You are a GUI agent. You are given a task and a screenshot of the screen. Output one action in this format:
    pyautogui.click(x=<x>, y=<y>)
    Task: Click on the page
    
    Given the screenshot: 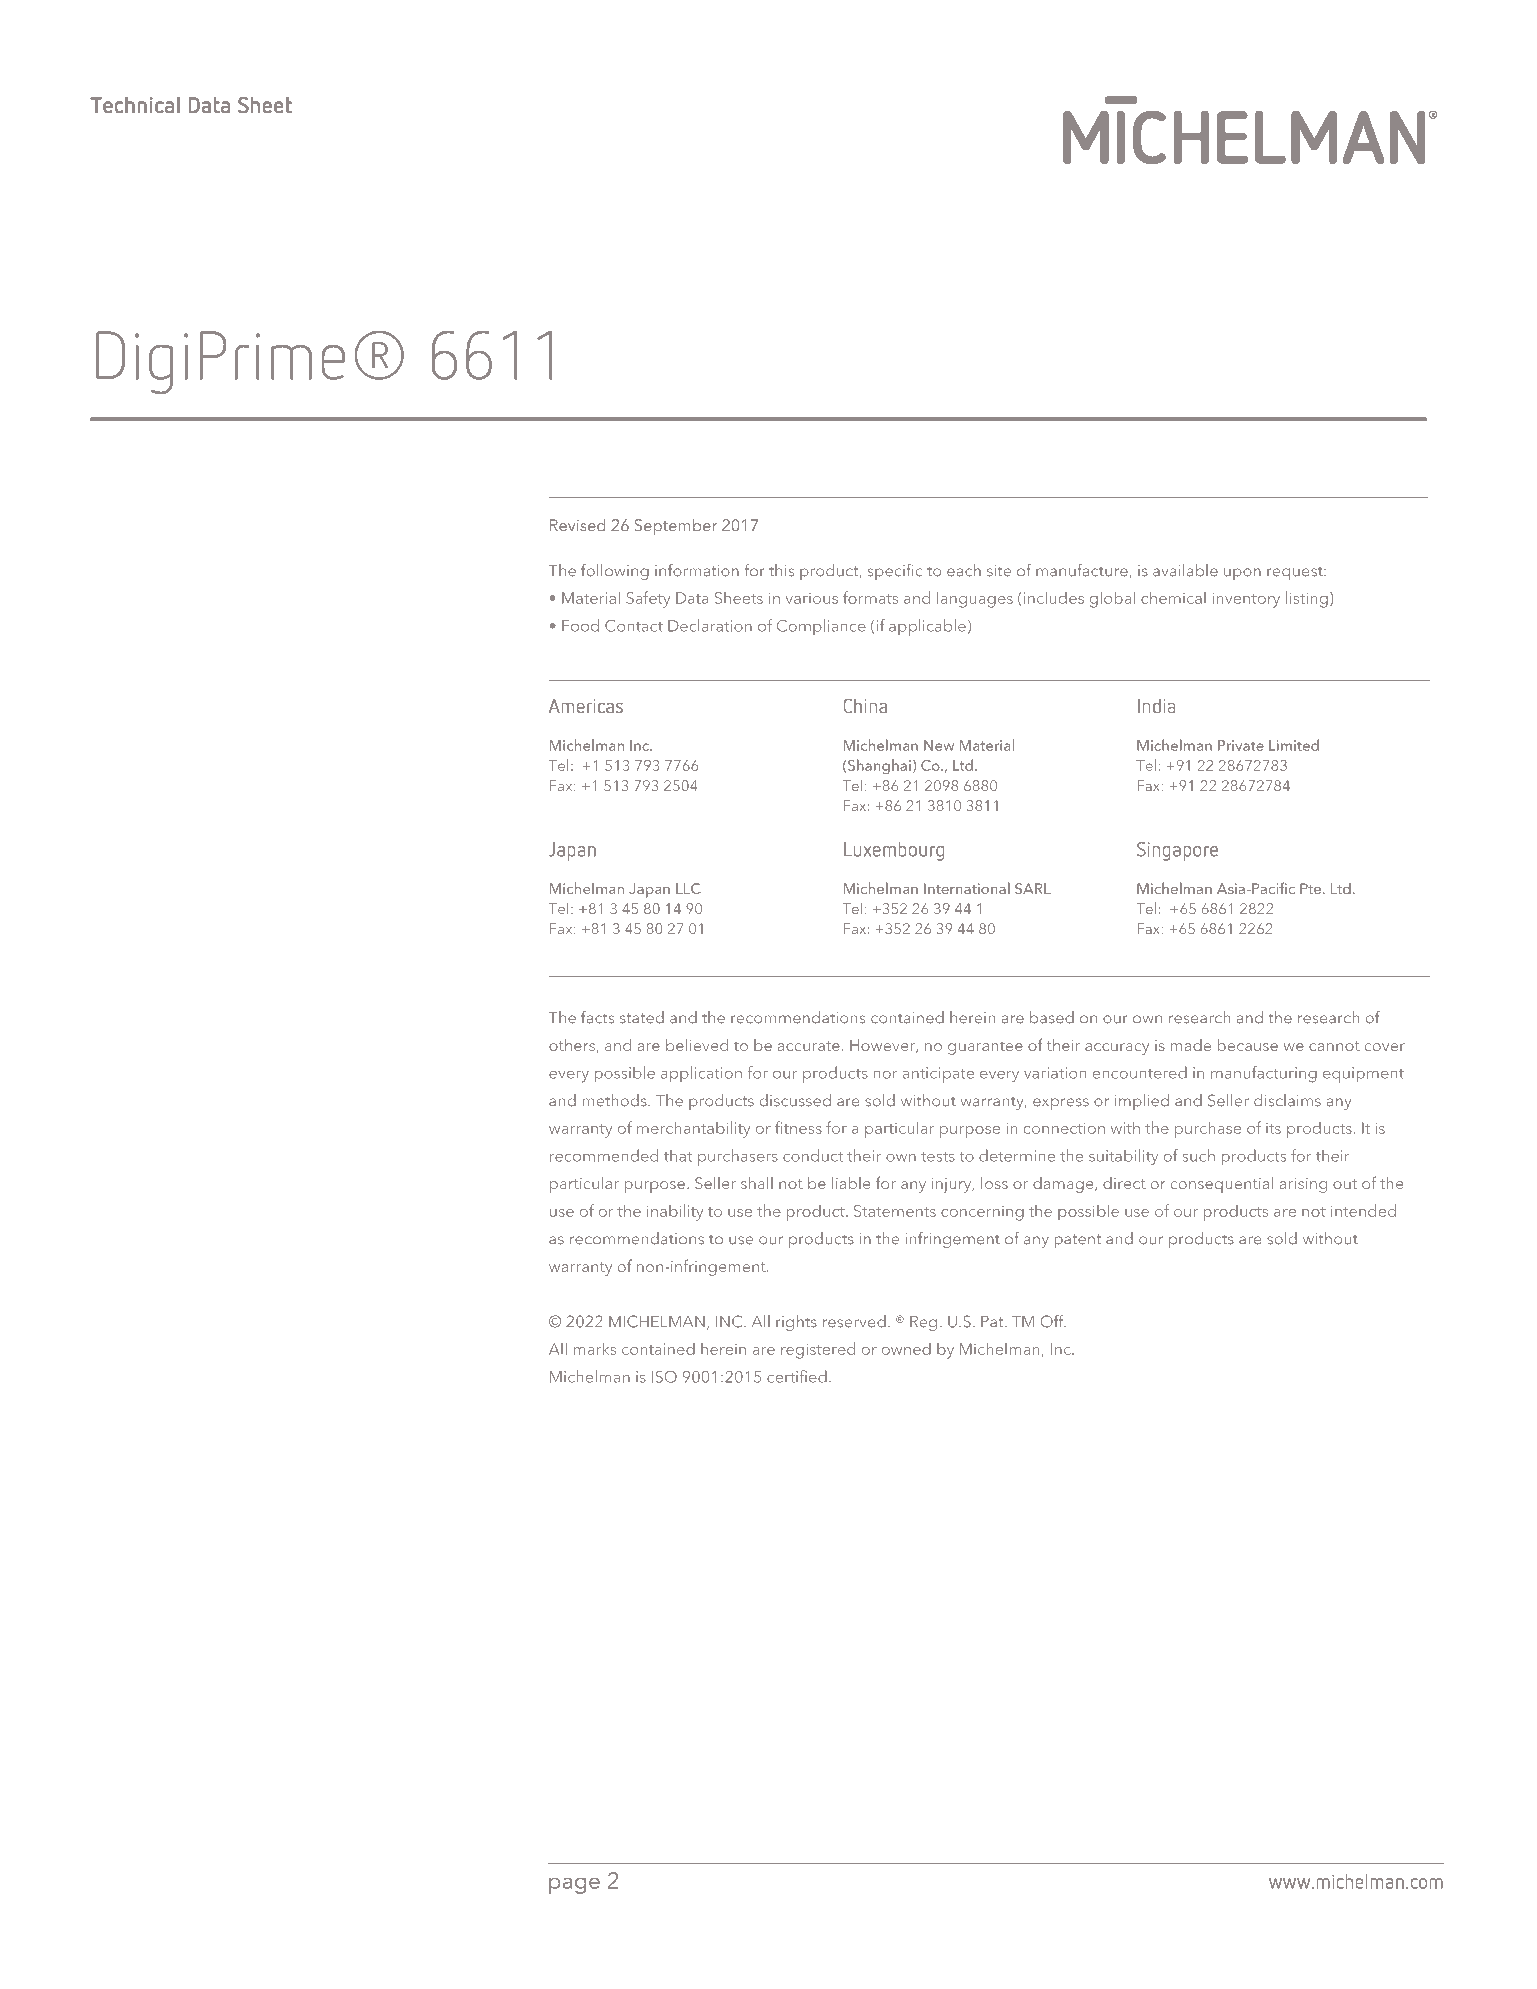 What is the action you would take?
    pyautogui.click(x=574, y=1886)
